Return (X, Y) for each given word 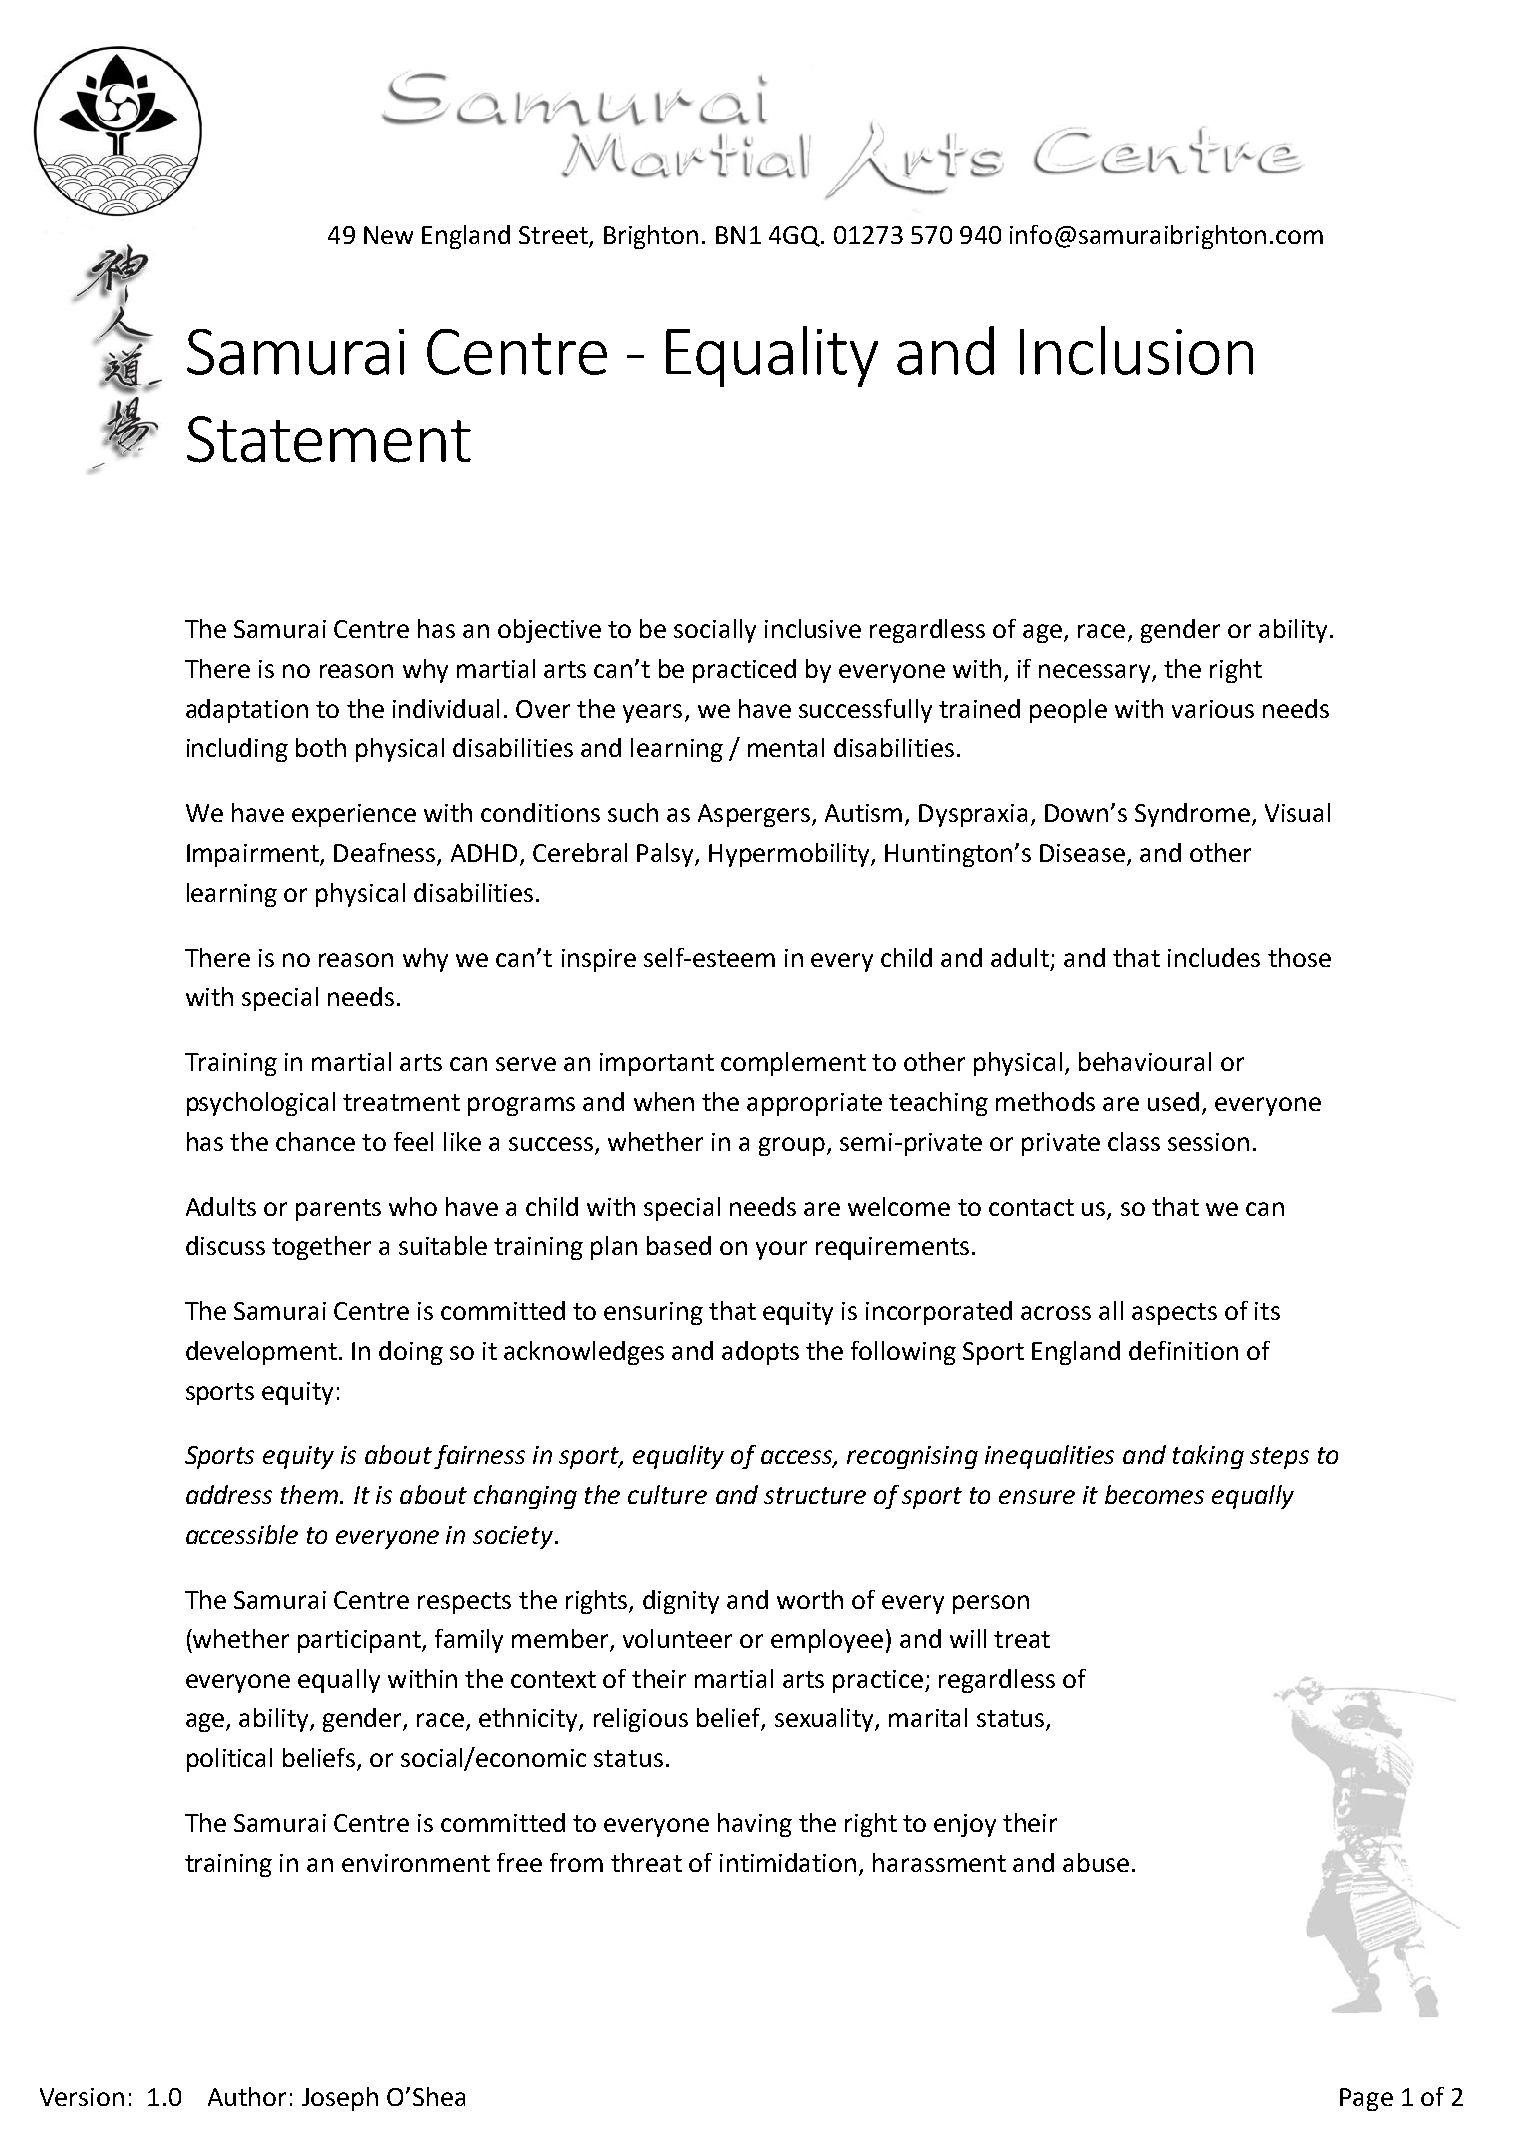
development (261, 1353)
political (229, 1760)
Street (554, 236)
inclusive (813, 628)
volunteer (677, 1638)
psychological (261, 1104)
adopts (760, 1353)
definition (1183, 1350)
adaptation (247, 711)
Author (247, 2096)
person (991, 1604)
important (657, 1064)
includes (1214, 957)
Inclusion (1136, 350)
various (1213, 709)
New (388, 235)
